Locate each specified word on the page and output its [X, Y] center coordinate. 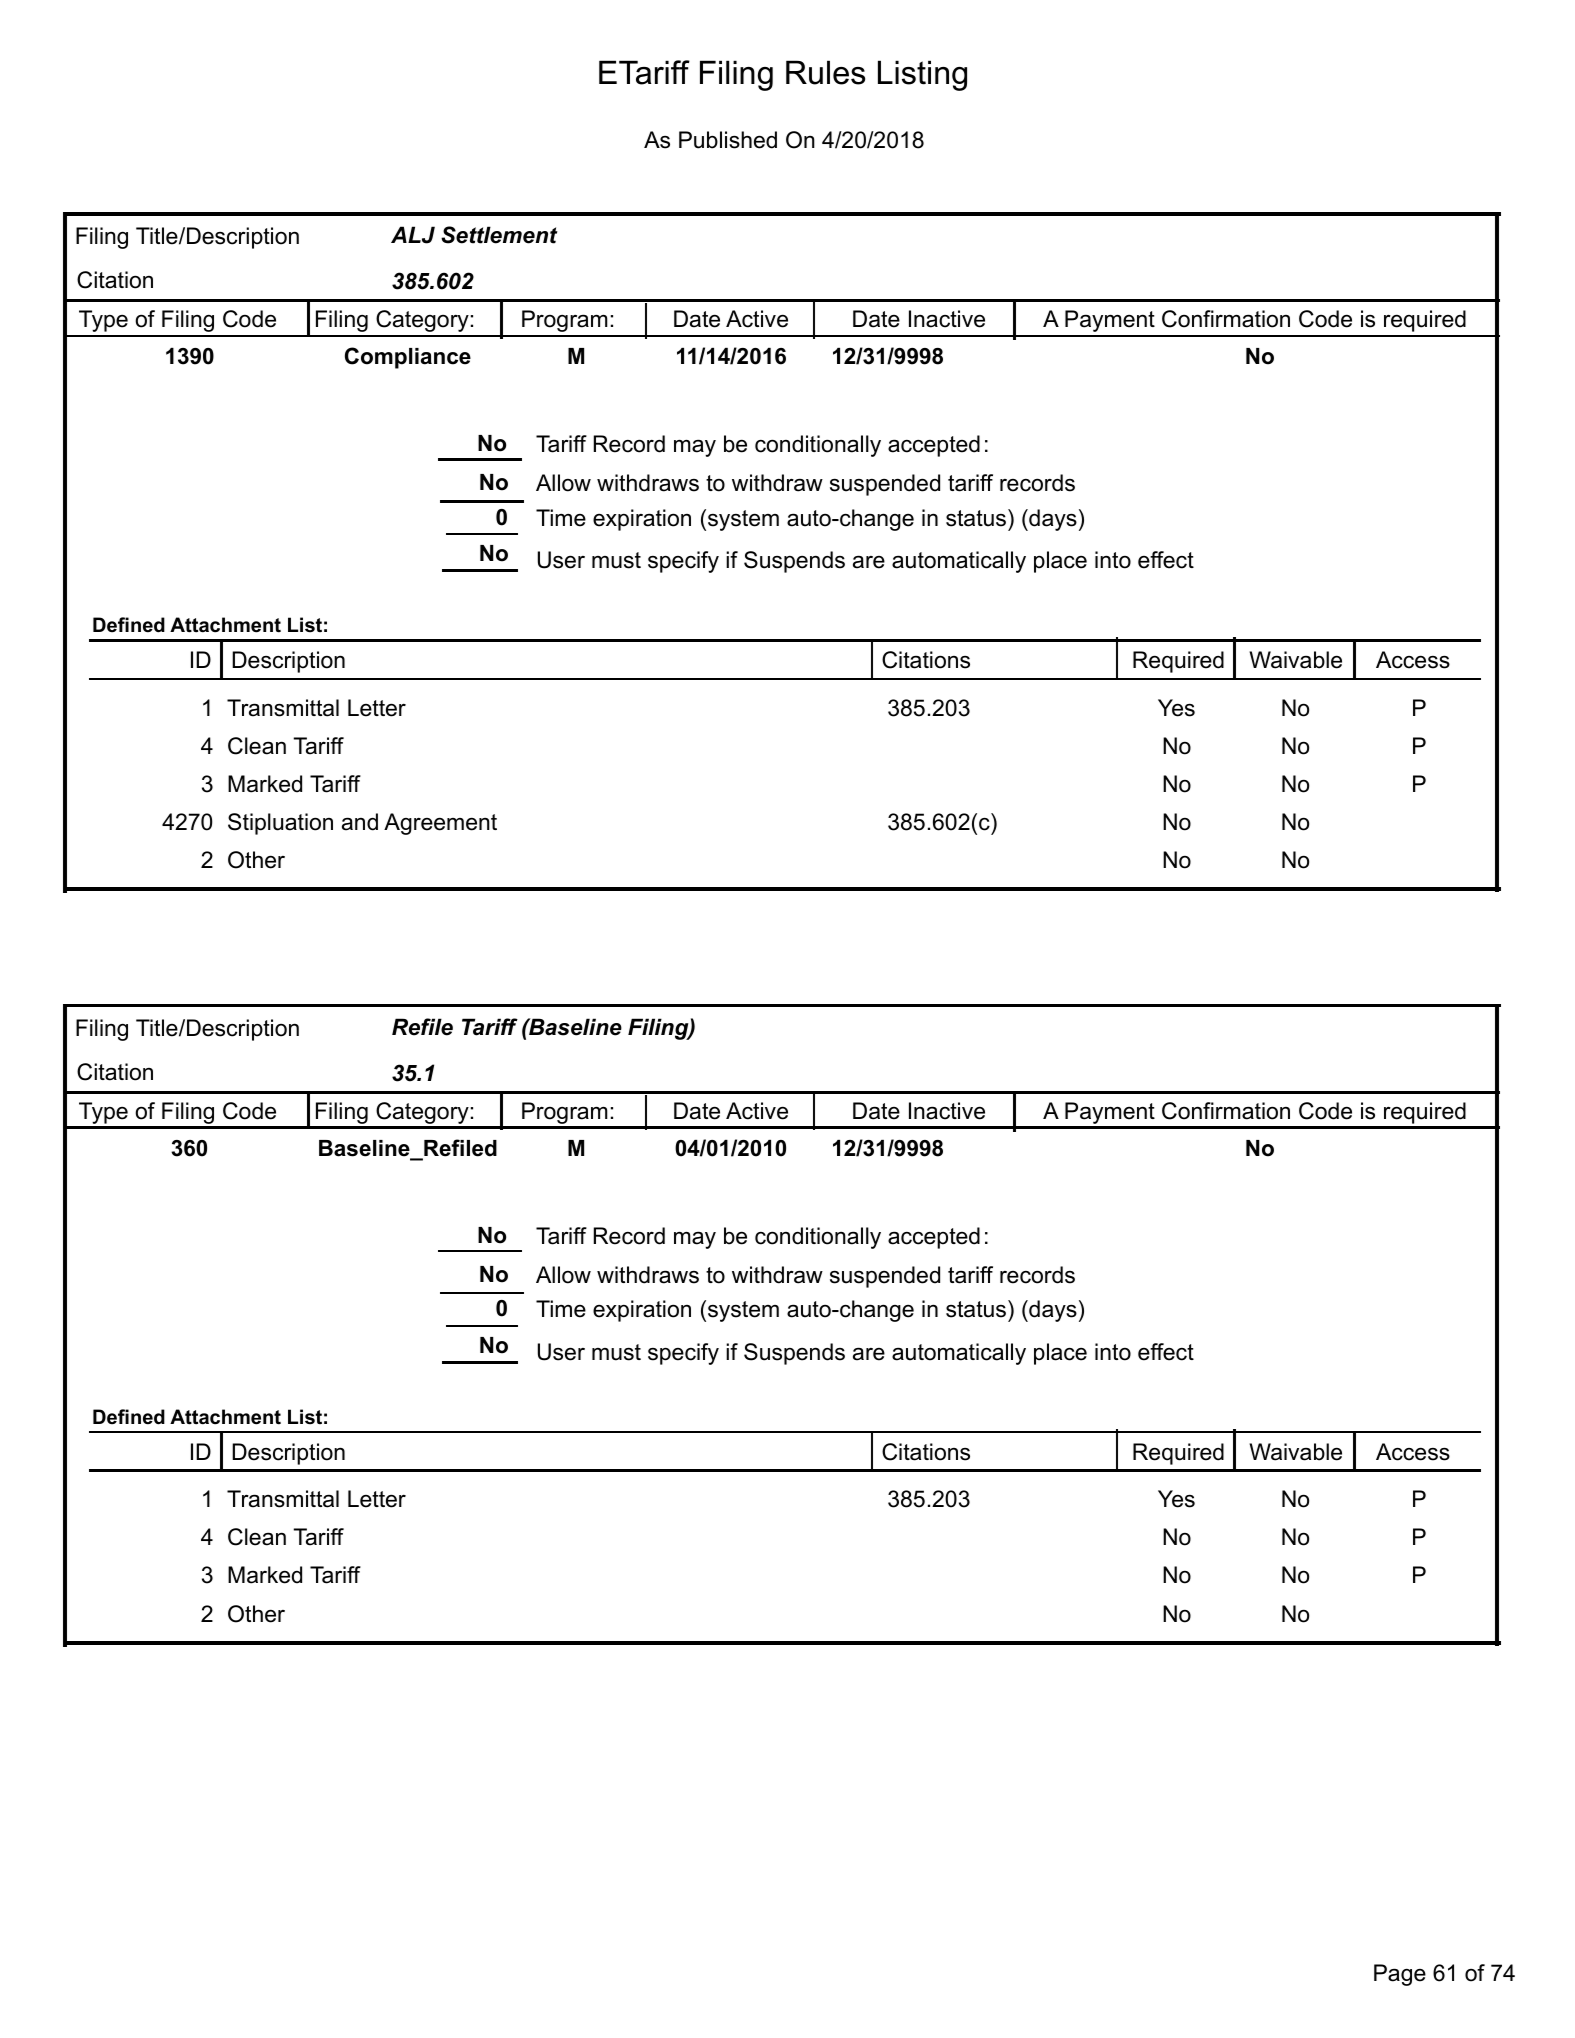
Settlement [499, 235]
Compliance [408, 358]
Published [728, 140]
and [360, 822]
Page [1400, 1975]
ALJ [413, 235]
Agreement [440, 824]
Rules [825, 72]
